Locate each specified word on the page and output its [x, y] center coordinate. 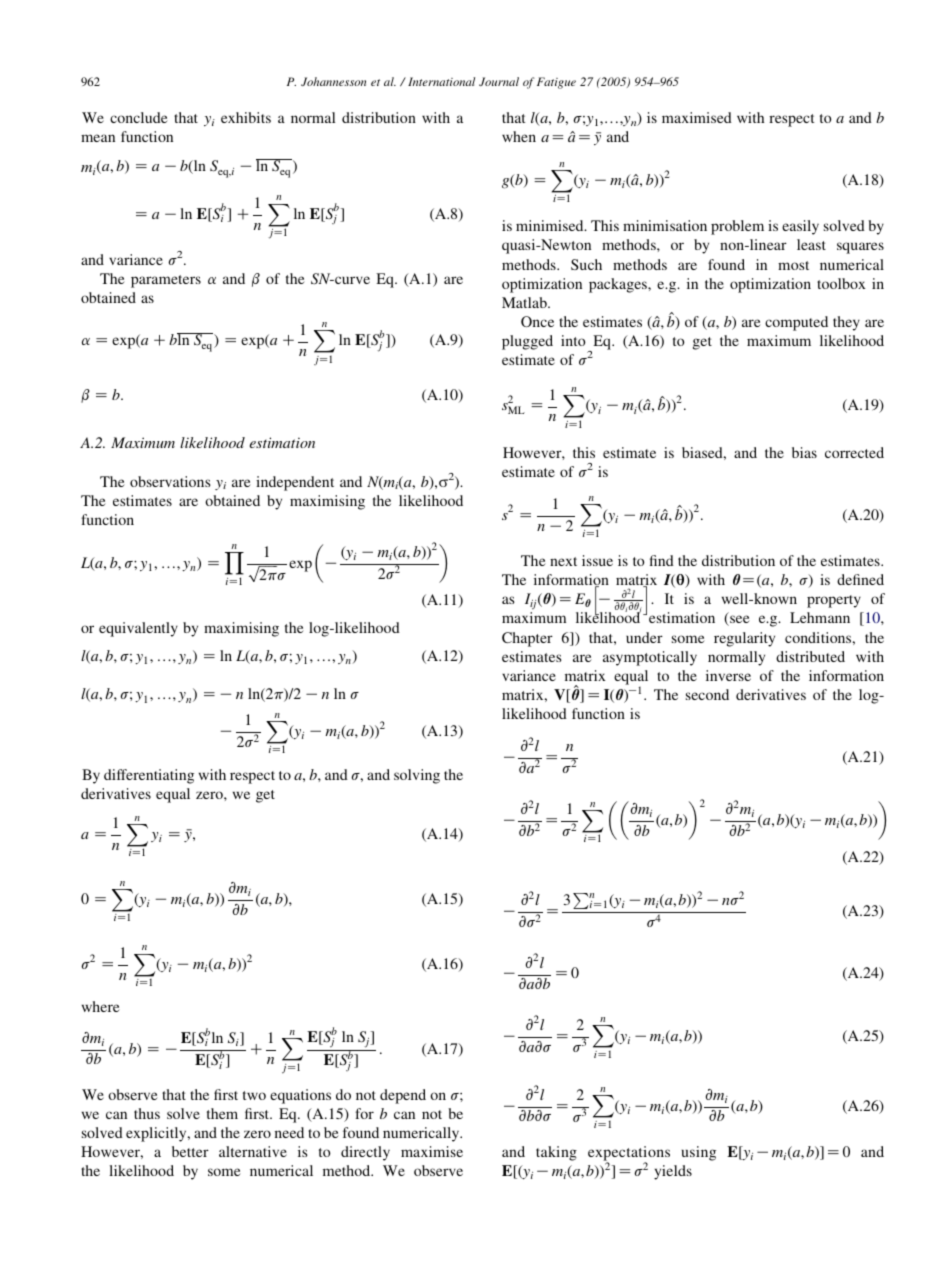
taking [556, 1153]
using [699, 1153]
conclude [139, 117]
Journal [499, 81]
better [190, 1151]
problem [737, 227]
